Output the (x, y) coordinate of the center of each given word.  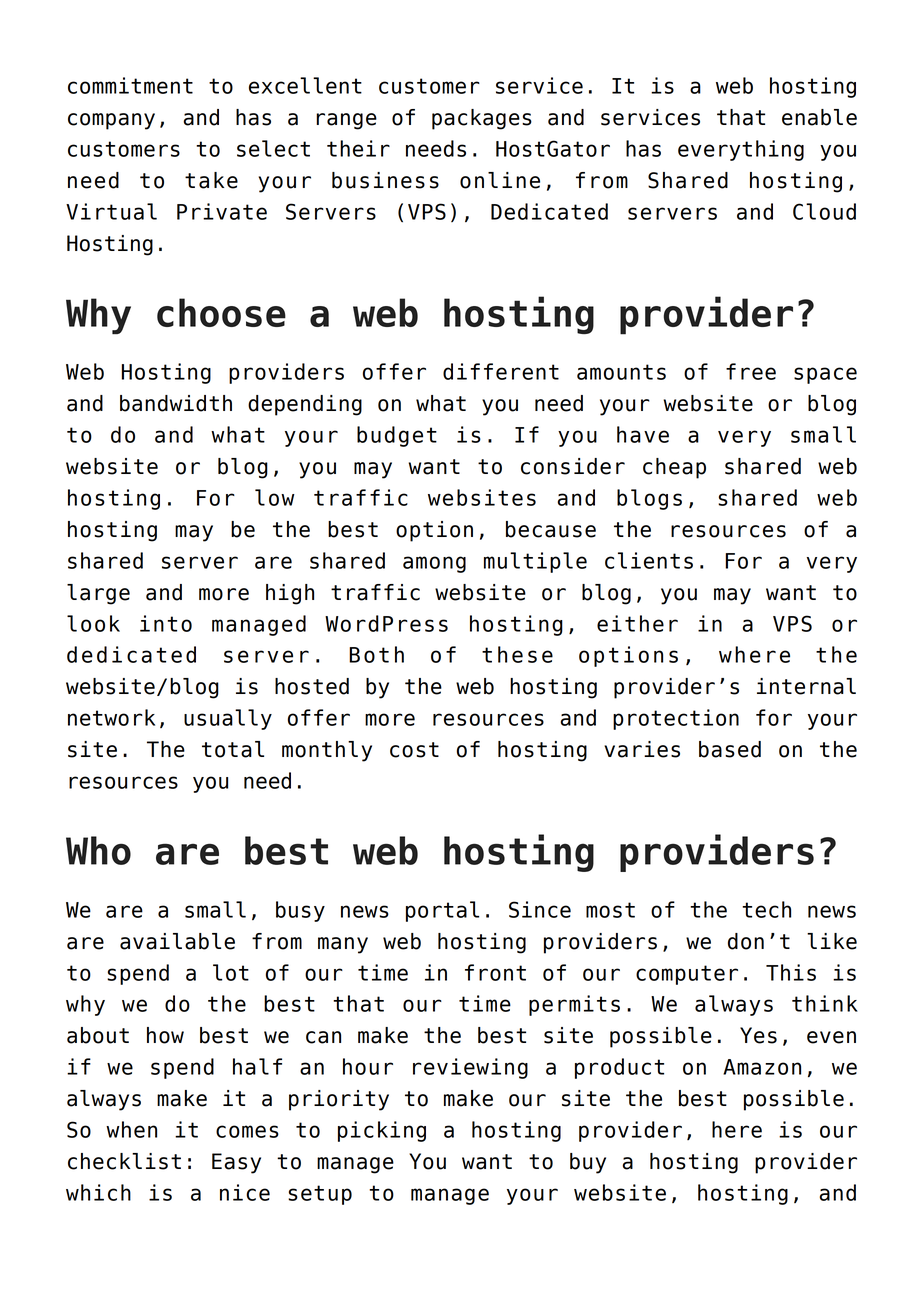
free (751, 371)
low (275, 497)
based (730, 749)
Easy (236, 1163)
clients (649, 560)
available (177, 941)
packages (482, 119)
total (233, 749)
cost (414, 750)
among (434, 564)
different (501, 371)
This (791, 972)
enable (819, 117)
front (495, 972)
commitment (130, 85)
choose (221, 312)
